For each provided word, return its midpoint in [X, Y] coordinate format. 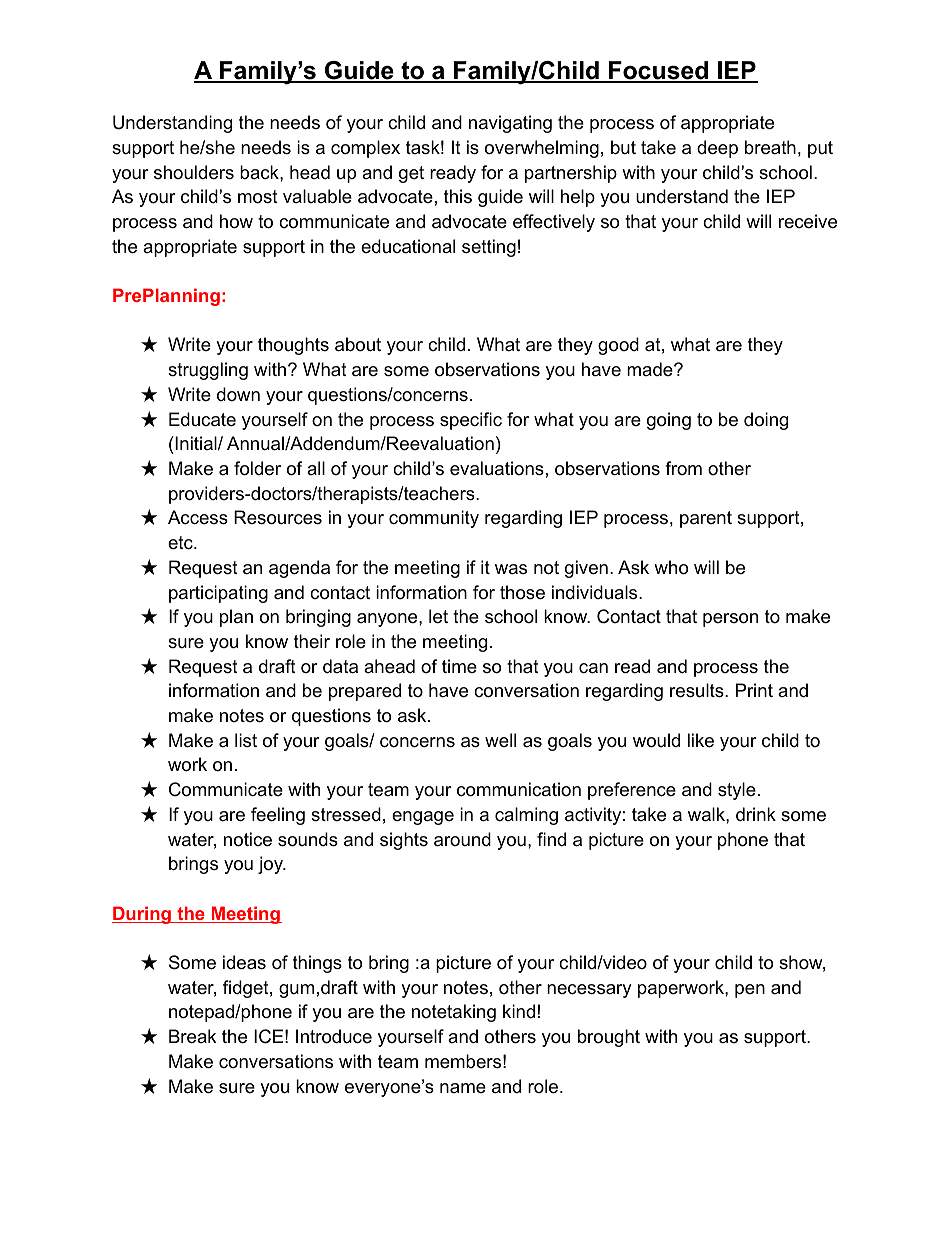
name [463, 1088]
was [511, 569]
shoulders [194, 172]
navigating [510, 124]
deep [717, 149]
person [730, 620]
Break [192, 1036]
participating [218, 594]
